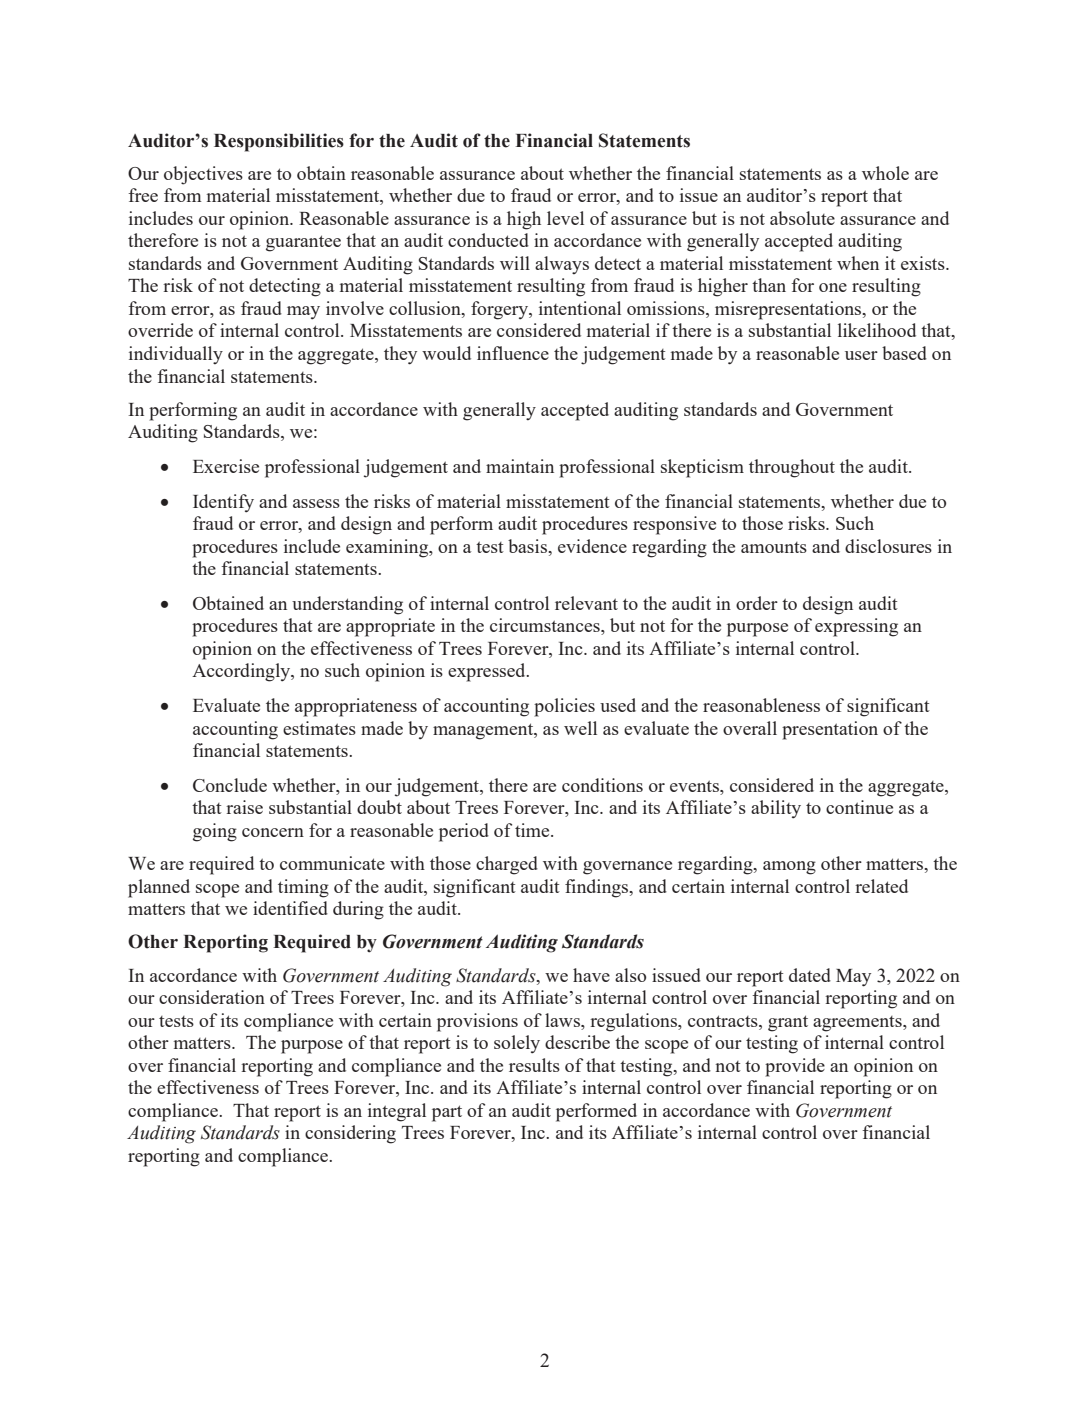 Image resolution: width=1090 pixels, height=1411 pixels. I want to click on going, so click(215, 832).
